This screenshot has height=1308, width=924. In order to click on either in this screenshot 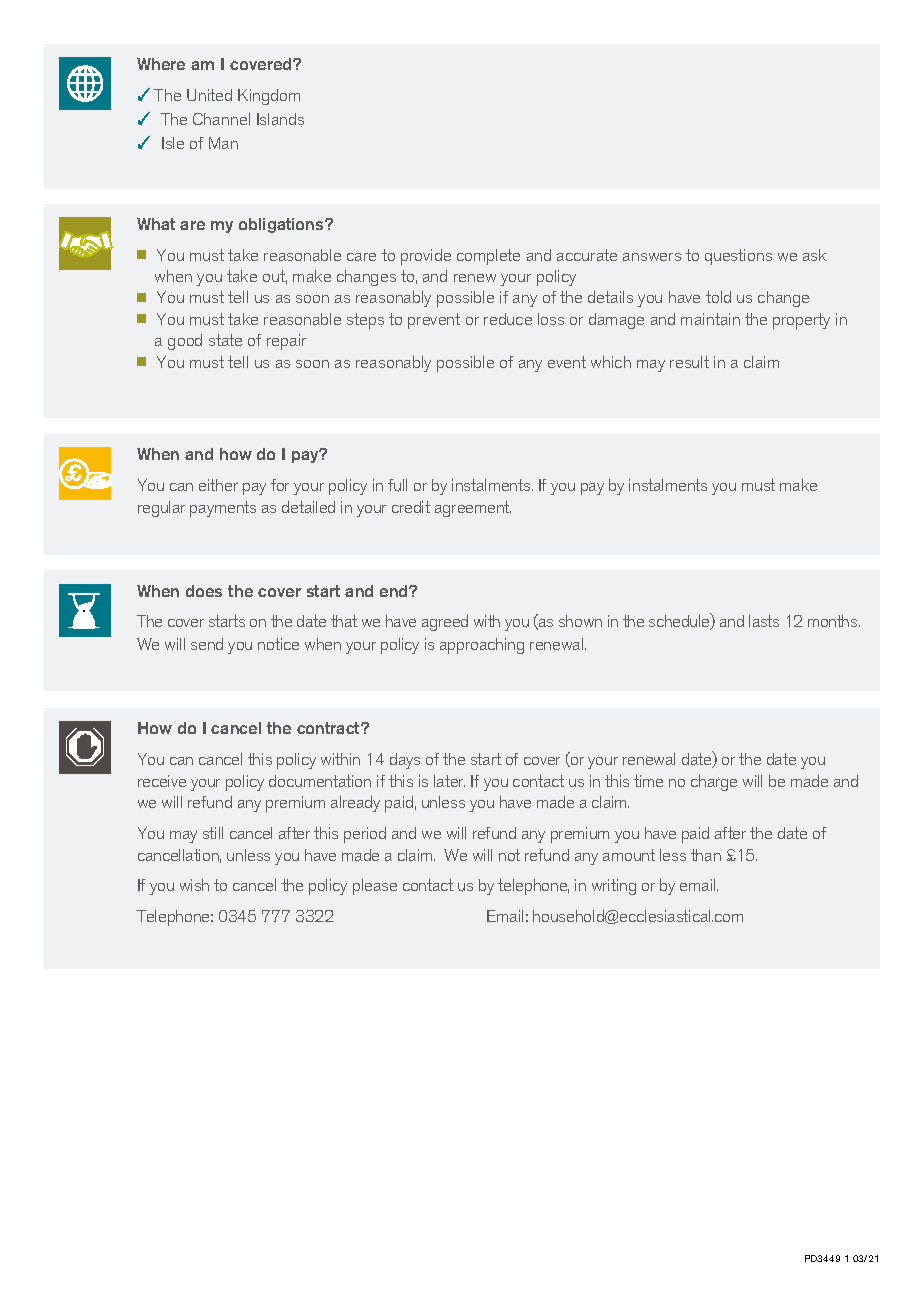, I will do `click(218, 485)`.
